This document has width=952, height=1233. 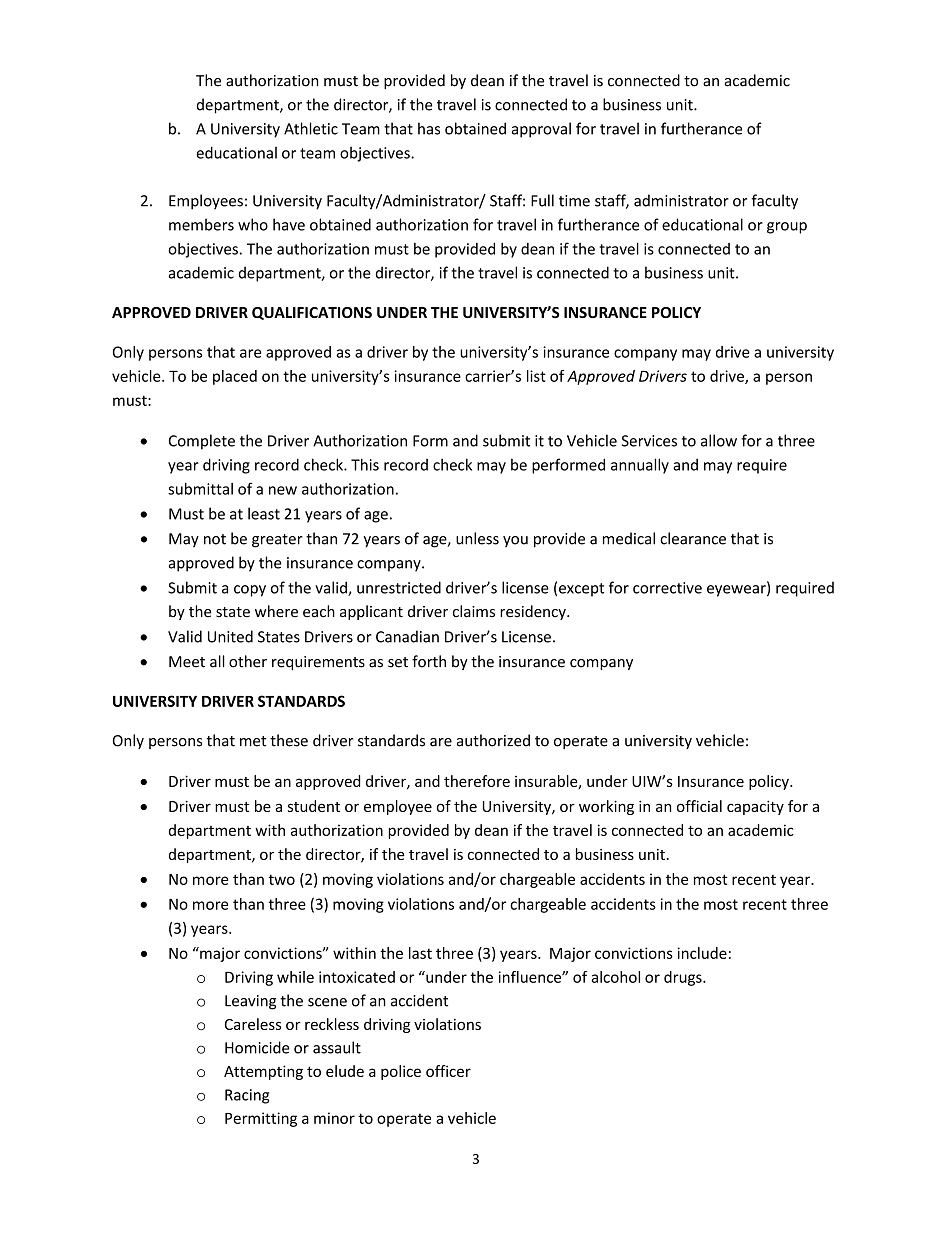 I want to click on two, so click(x=281, y=879).
